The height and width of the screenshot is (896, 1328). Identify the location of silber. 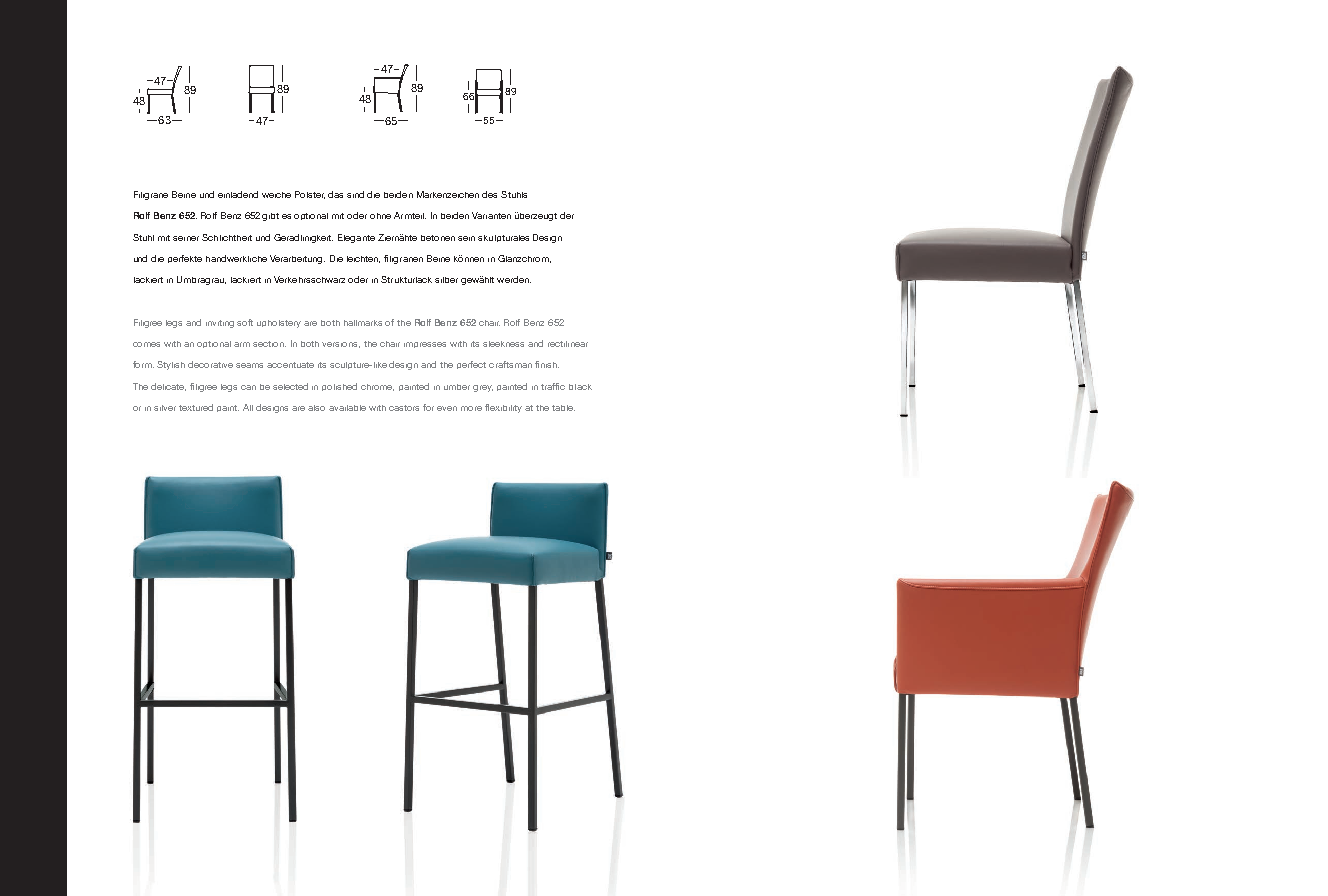
(446, 280).
